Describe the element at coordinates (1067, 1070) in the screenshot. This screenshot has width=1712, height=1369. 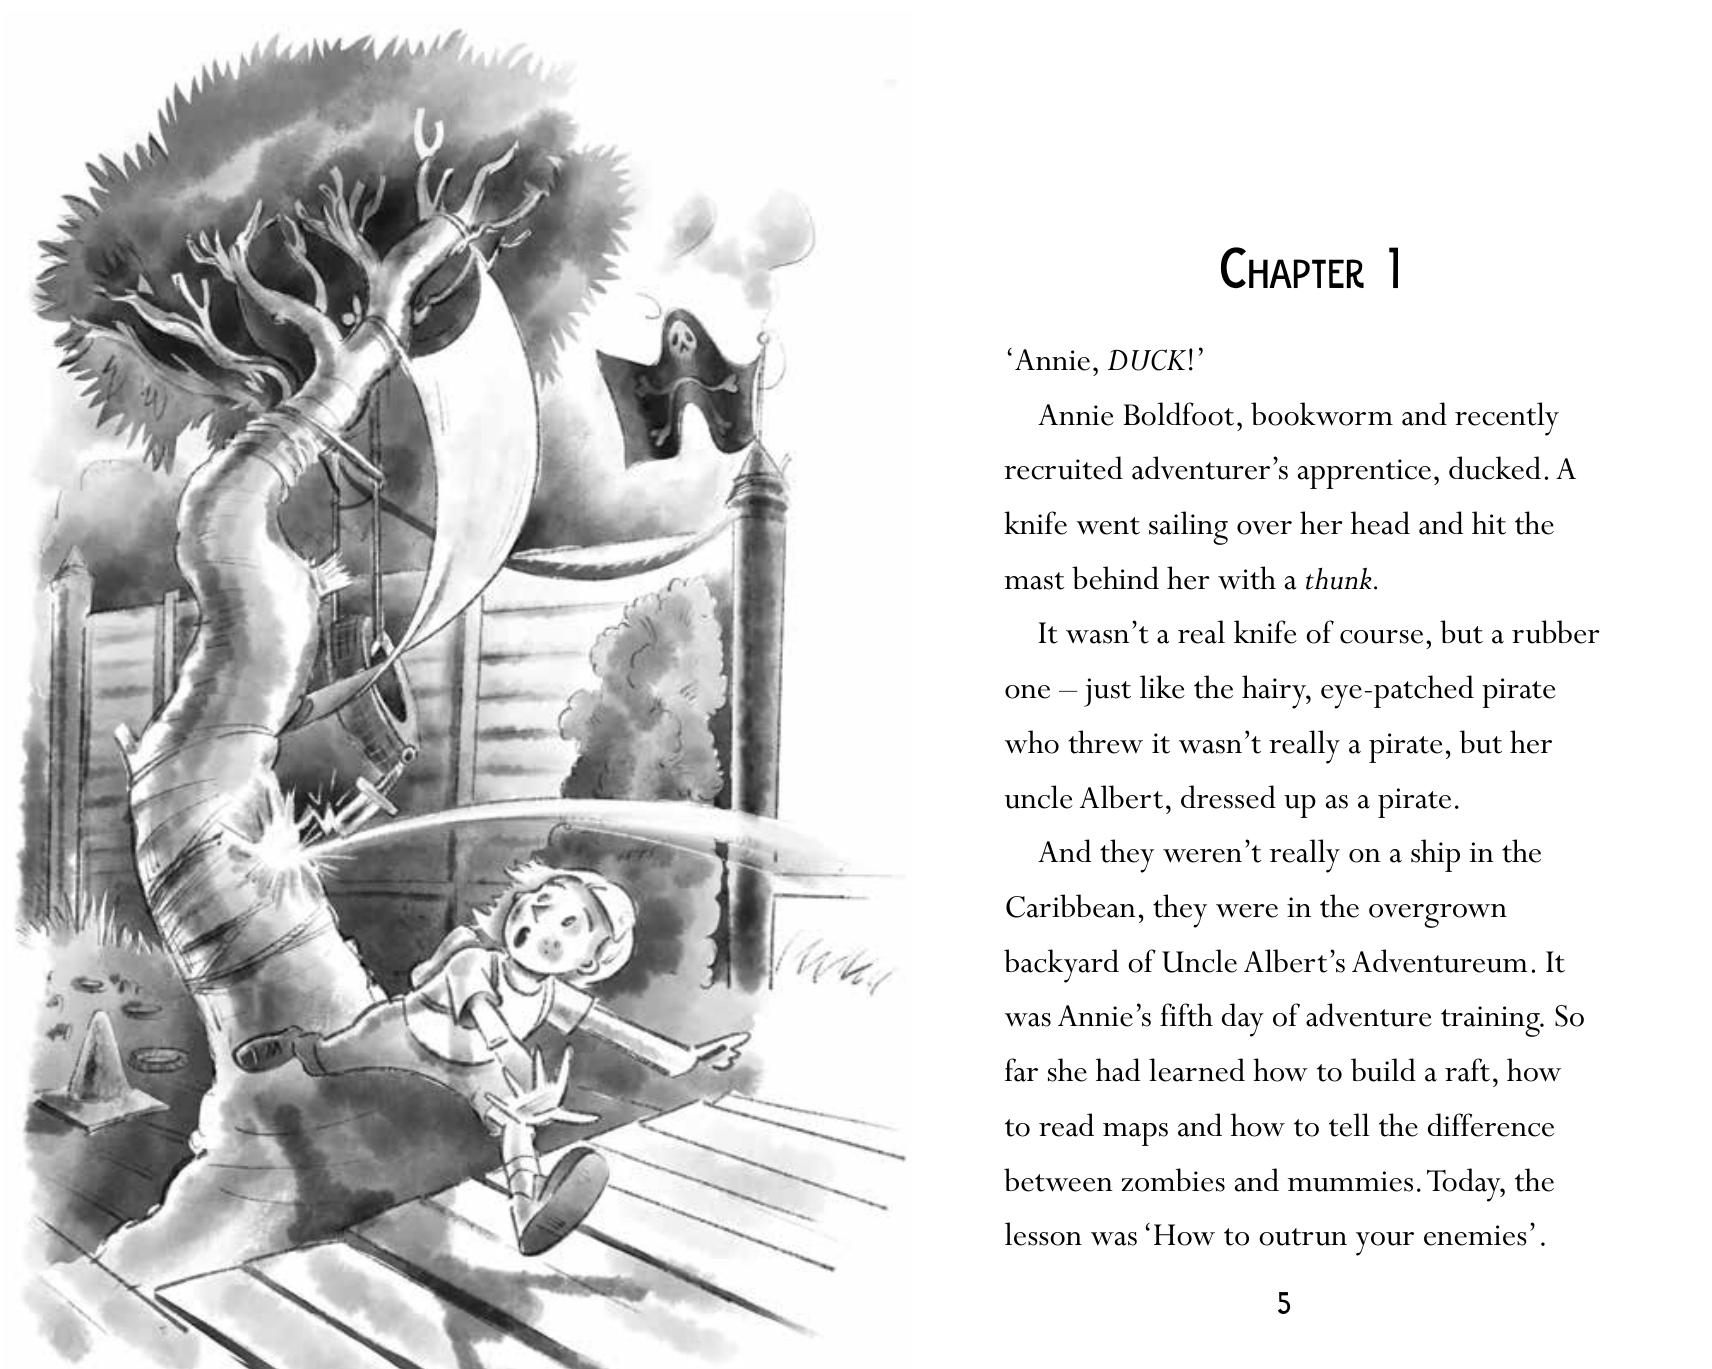
I see `she` at that location.
